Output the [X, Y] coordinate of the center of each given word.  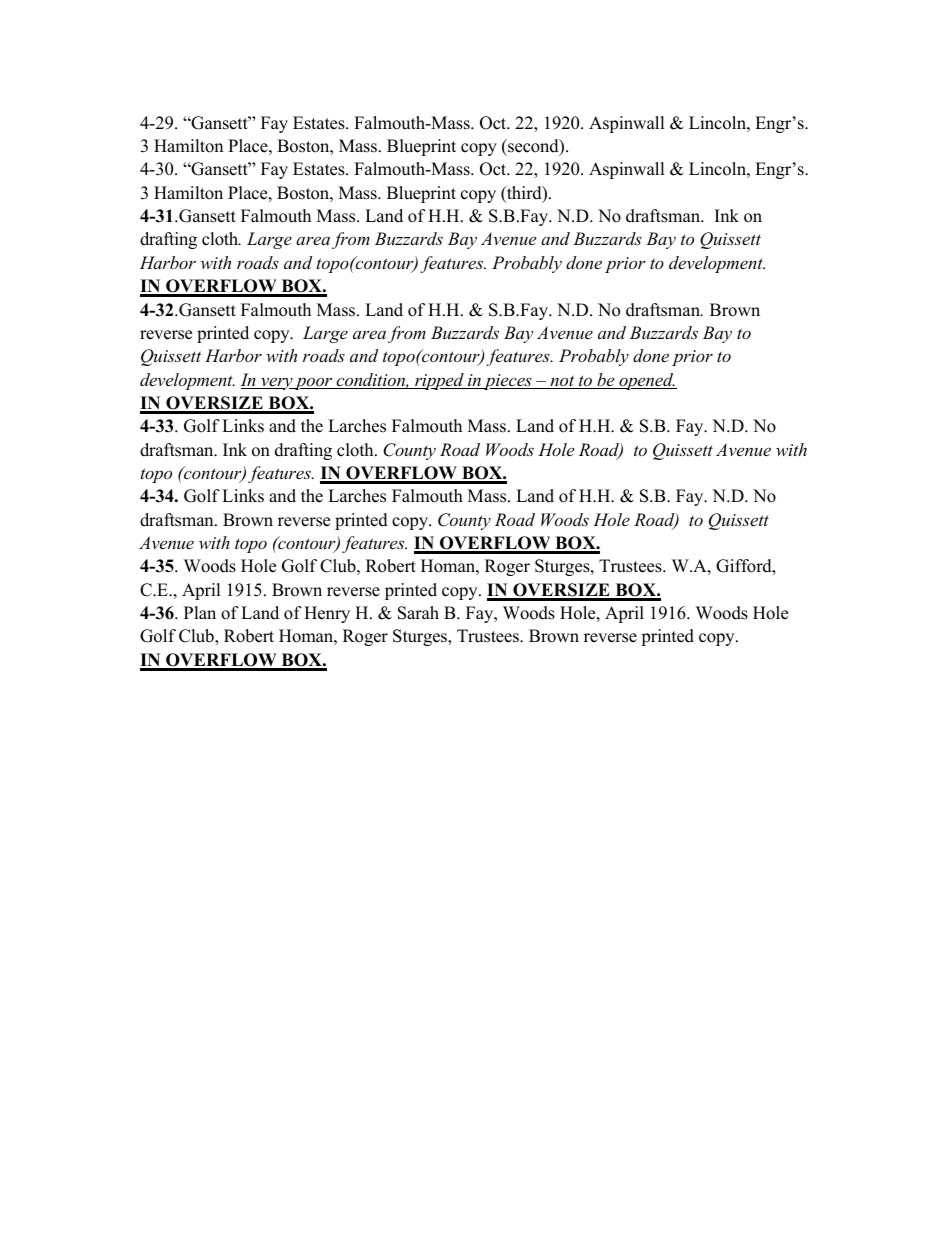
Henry [327, 614]
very [276, 383]
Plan [200, 612]
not [562, 382]
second [533, 147]
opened [646, 381]
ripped [439, 381]
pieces [508, 382]
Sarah [418, 613]
